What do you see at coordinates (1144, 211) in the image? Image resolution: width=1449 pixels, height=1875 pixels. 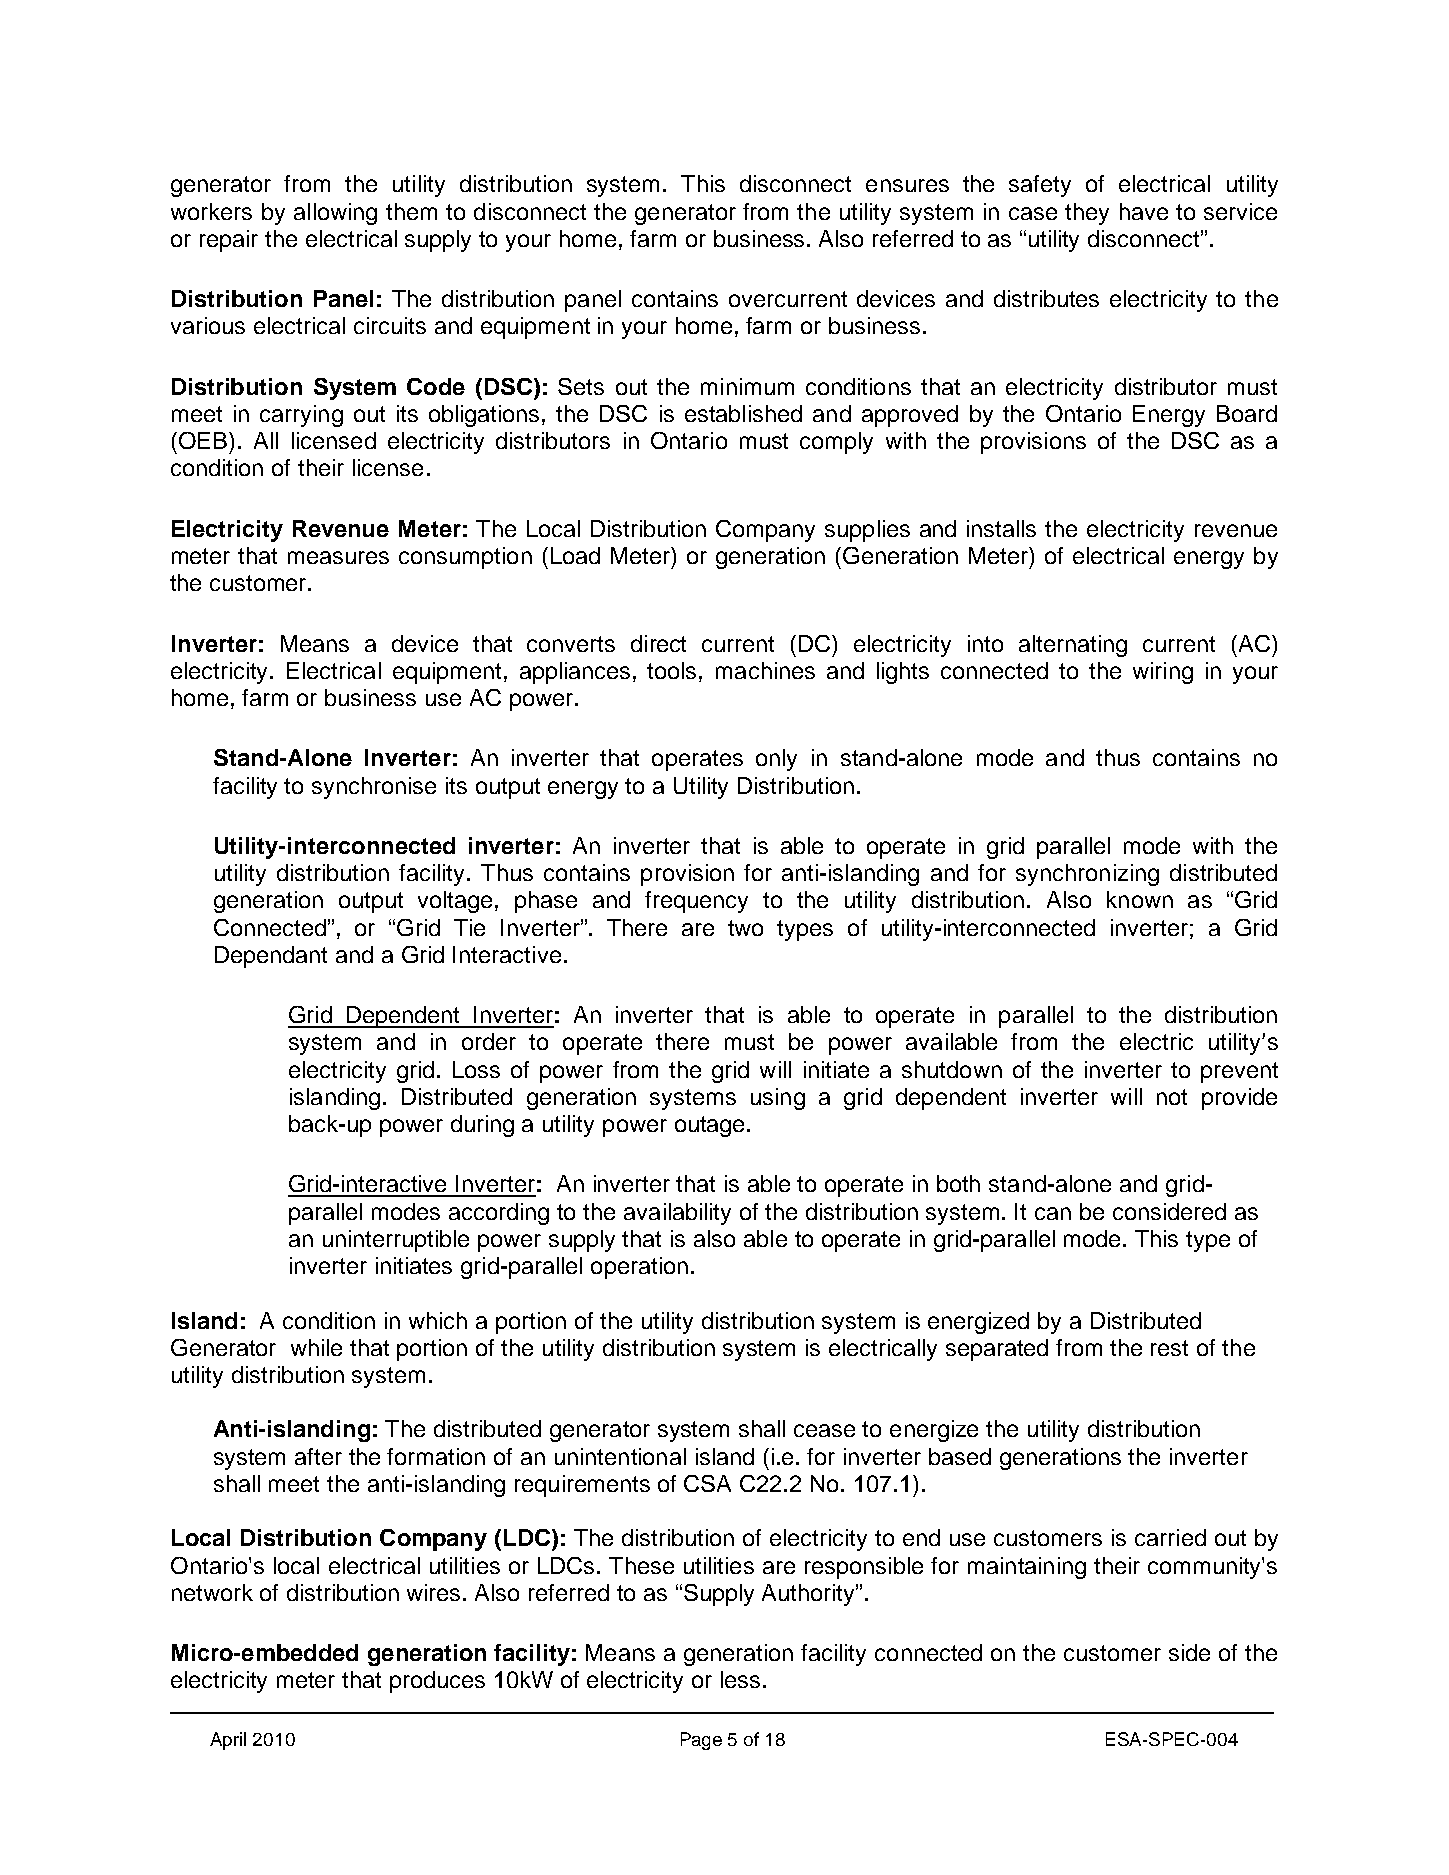 I see `have` at bounding box center [1144, 211].
